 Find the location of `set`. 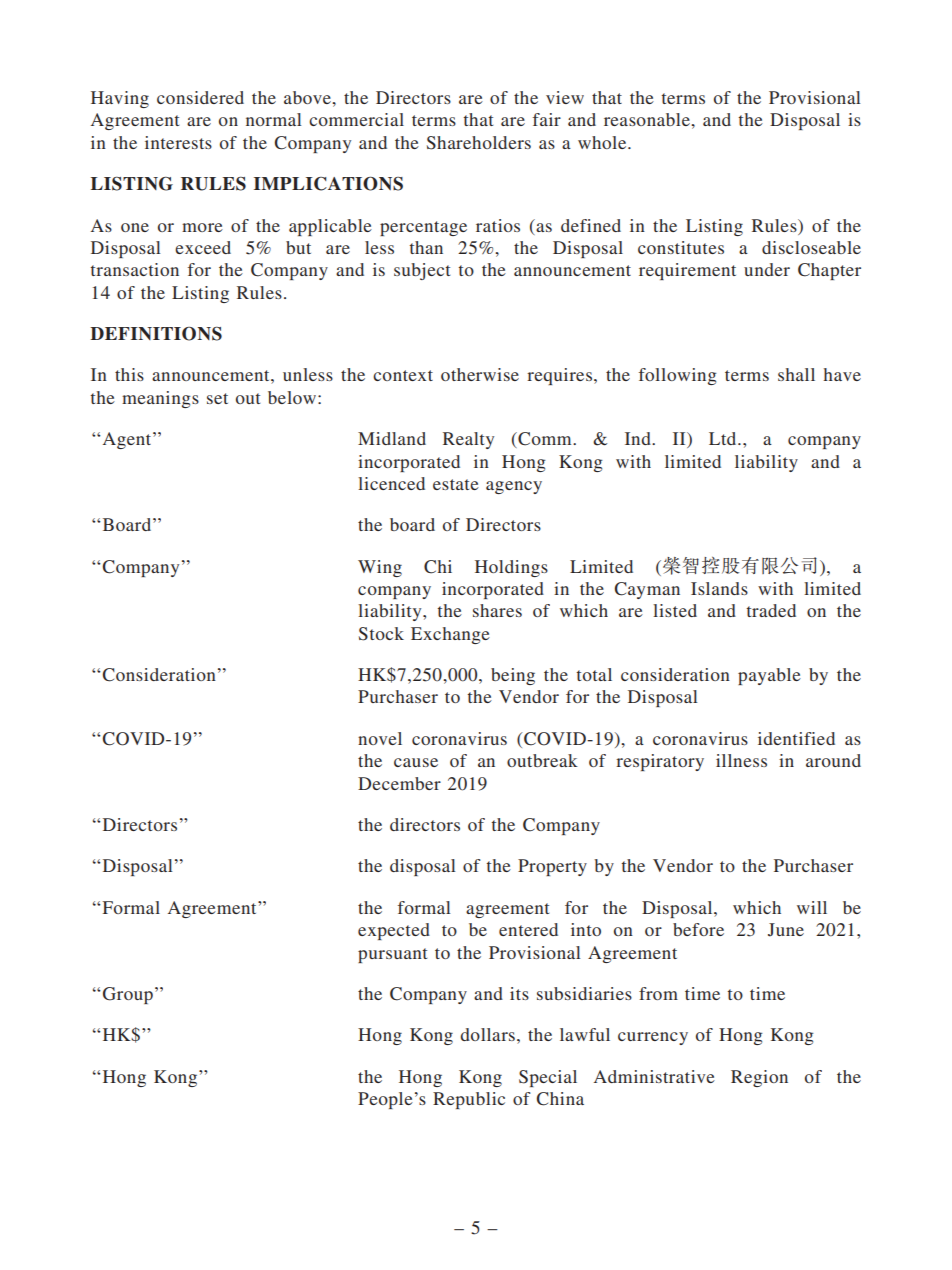

set is located at coordinates (217, 398).
